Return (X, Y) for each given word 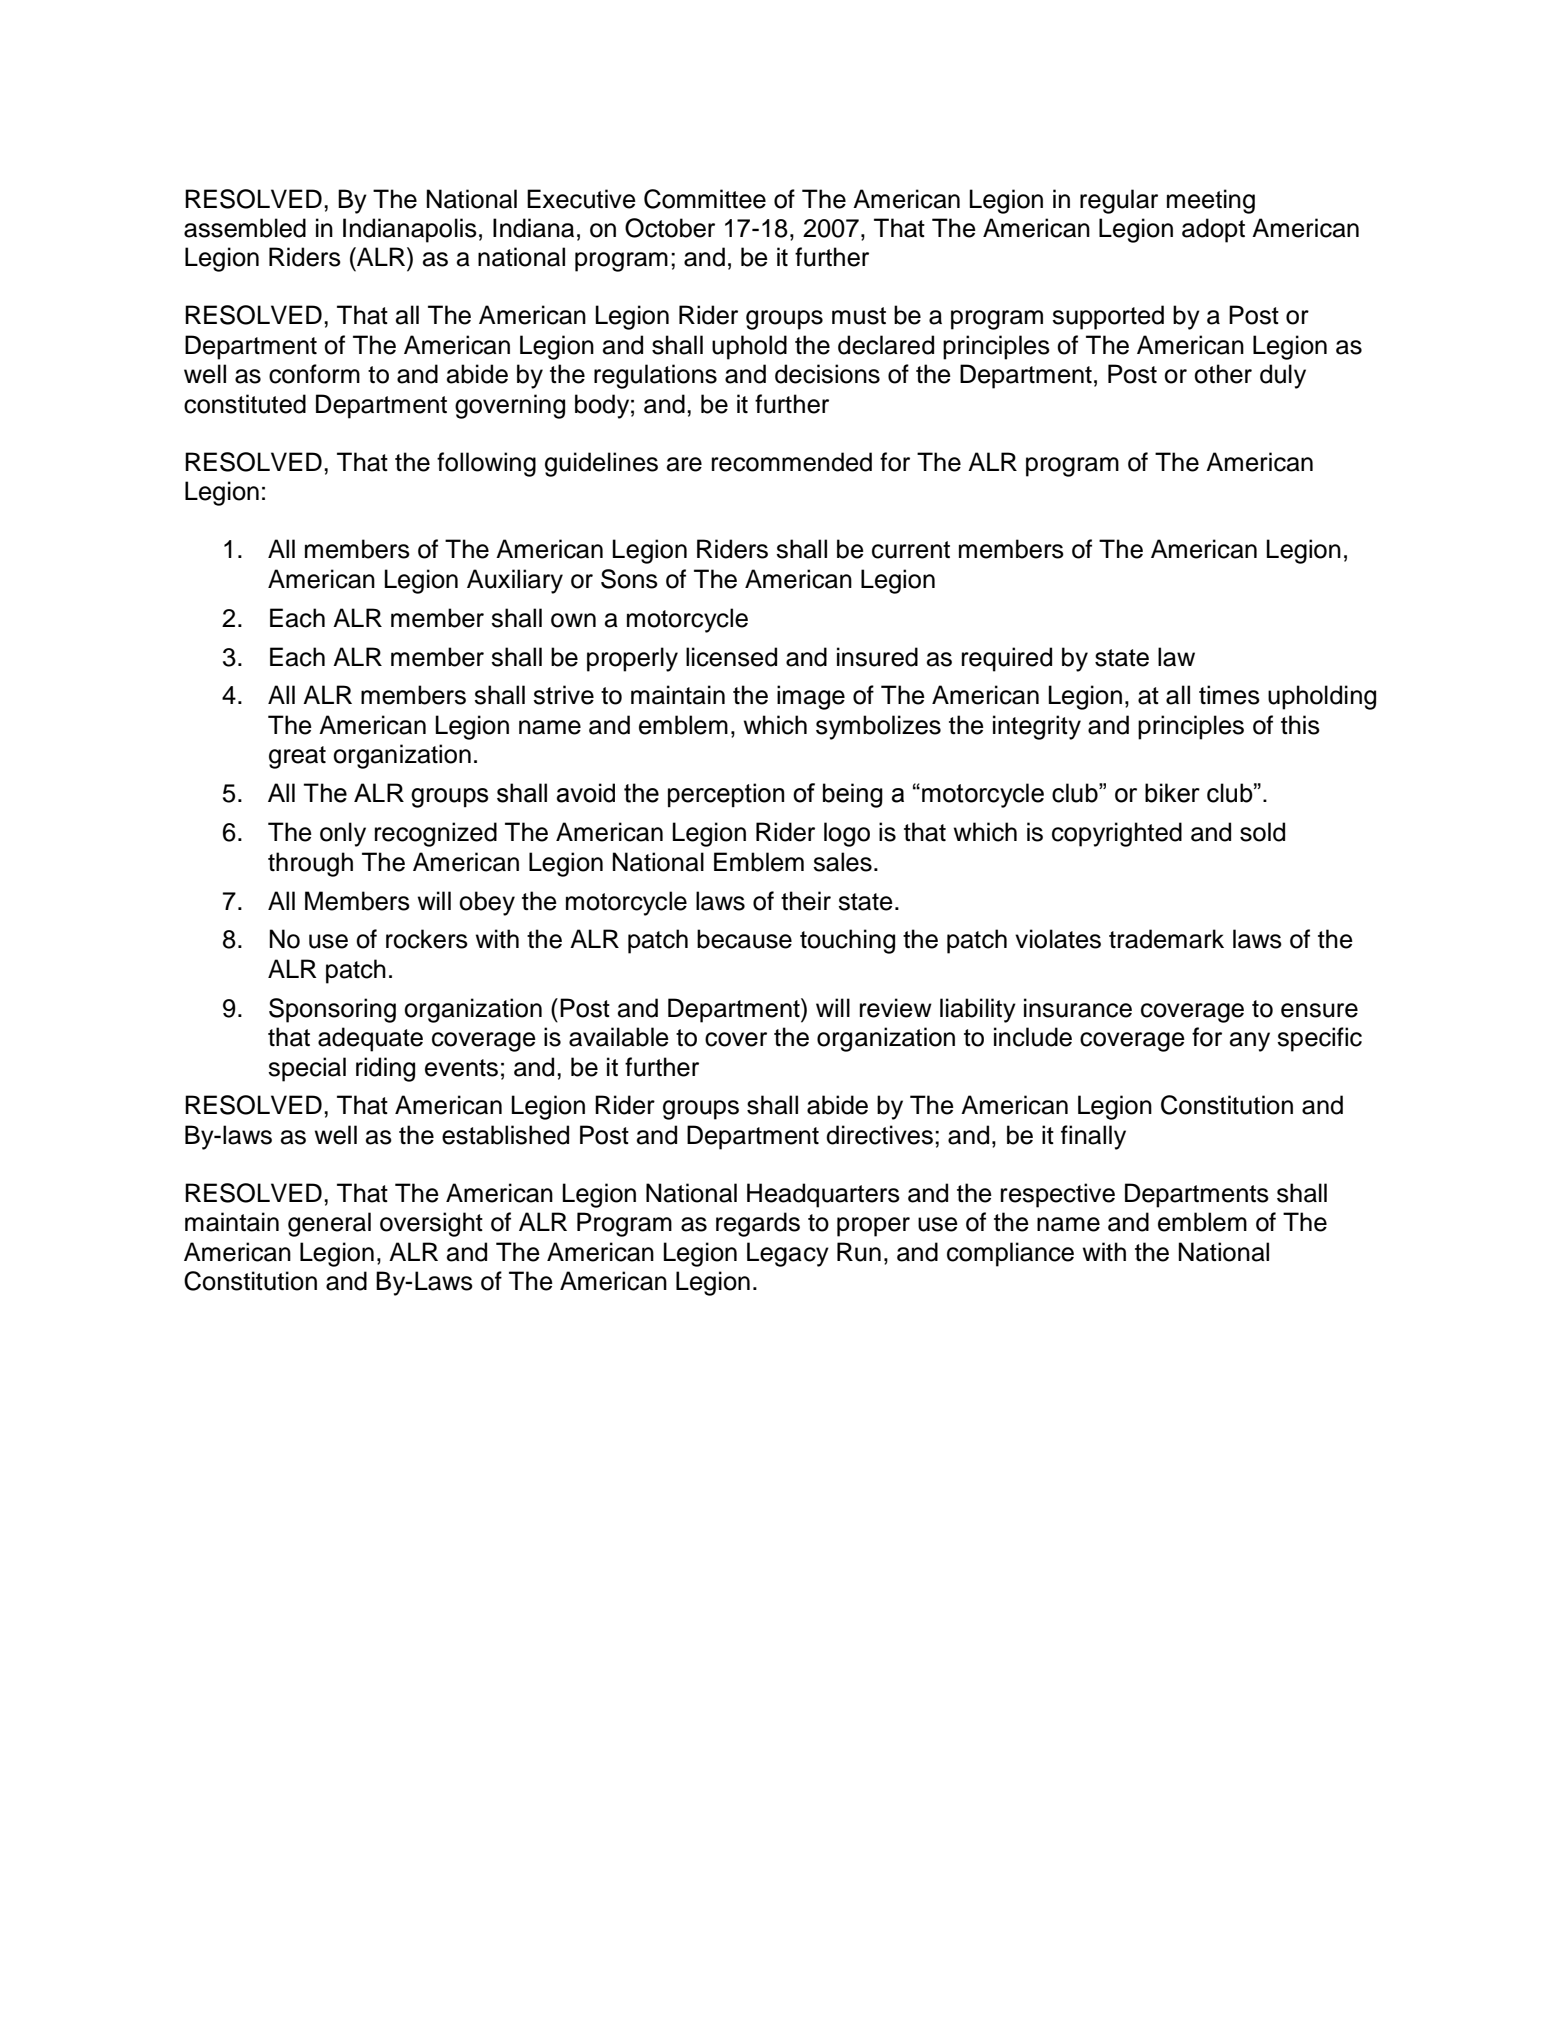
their (806, 901)
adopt (1213, 230)
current (911, 550)
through (310, 864)
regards (758, 1224)
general (329, 1224)
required (1007, 659)
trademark (1166, 939)
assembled (245, 228)
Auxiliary (515, 581)
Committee (705, 199)
